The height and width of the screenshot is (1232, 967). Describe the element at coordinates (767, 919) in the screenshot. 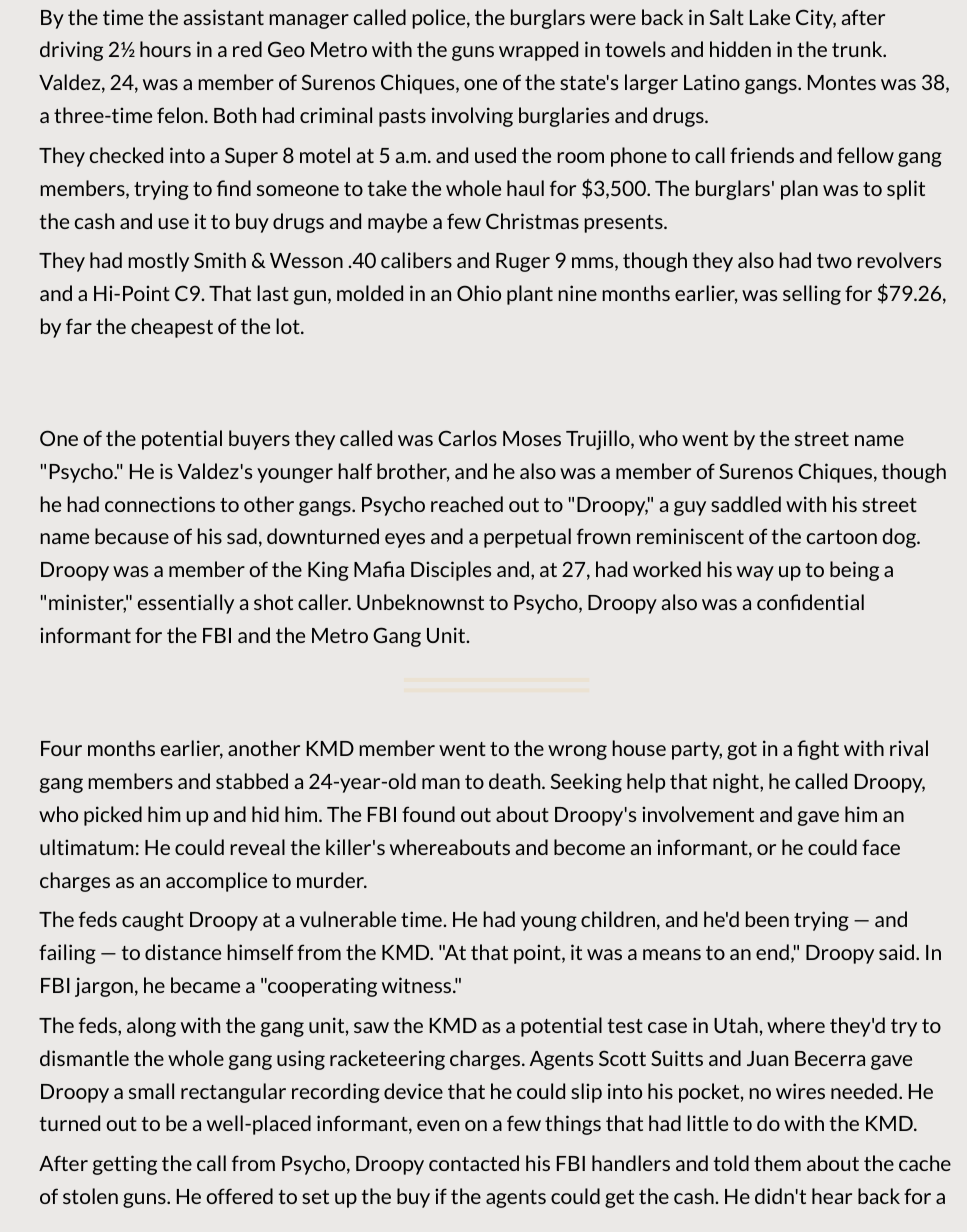

I see `been` at that location.
